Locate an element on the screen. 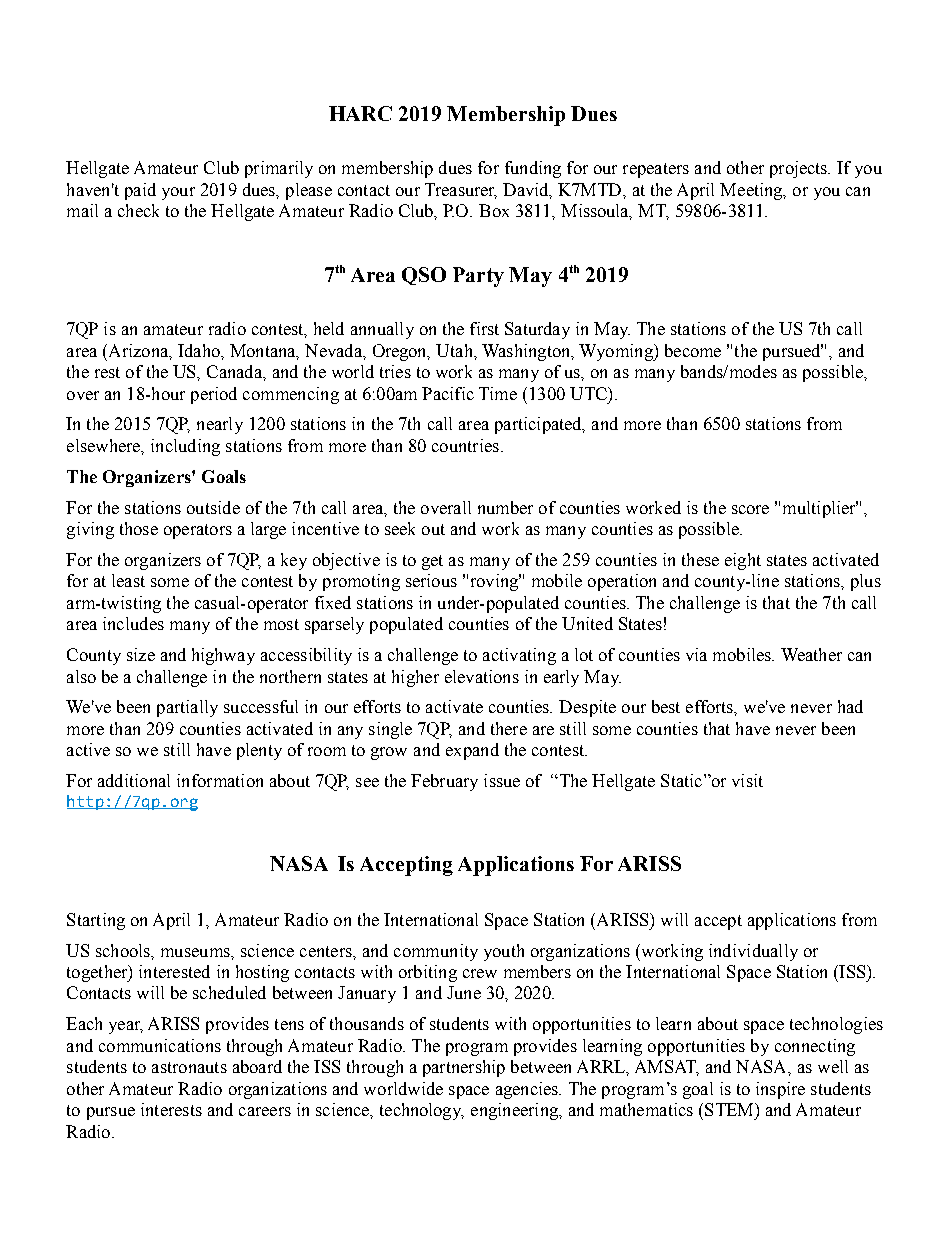 The height and width of the screenshot is (1233, 952). astronauts is located at coordinates (189, 1067).
